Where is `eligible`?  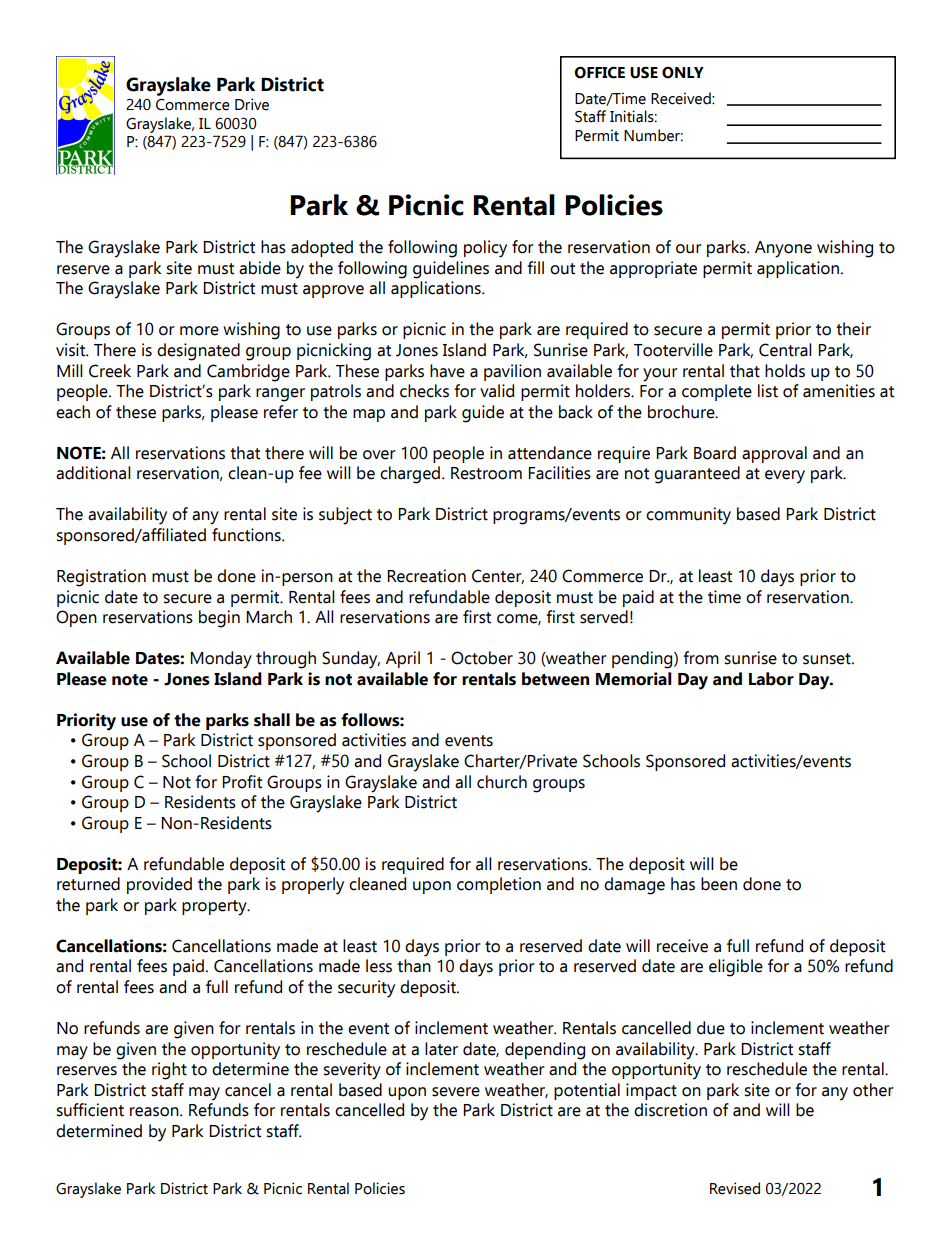
eligible is located at coordinates (736, 968).
